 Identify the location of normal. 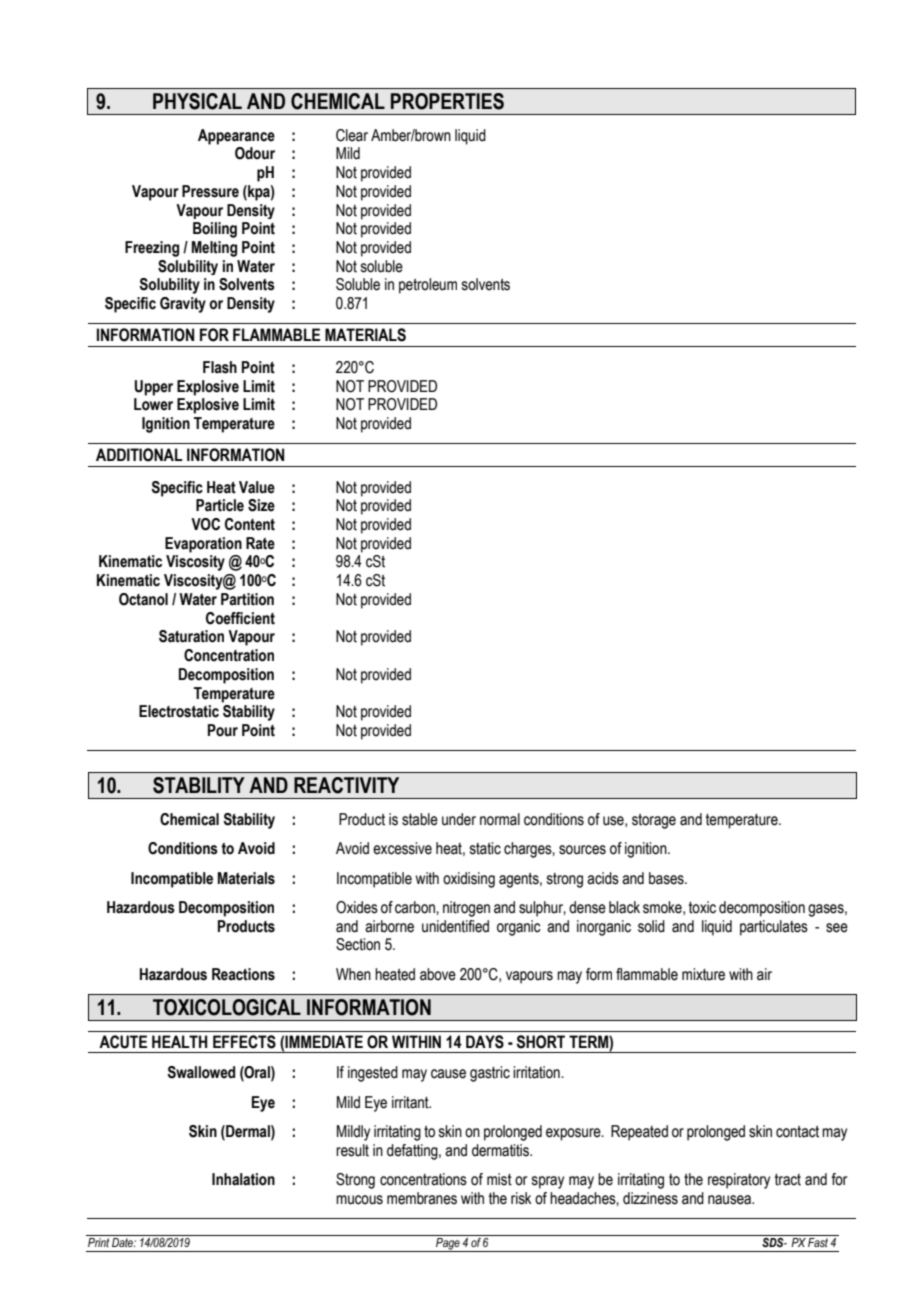
(500, 819).
